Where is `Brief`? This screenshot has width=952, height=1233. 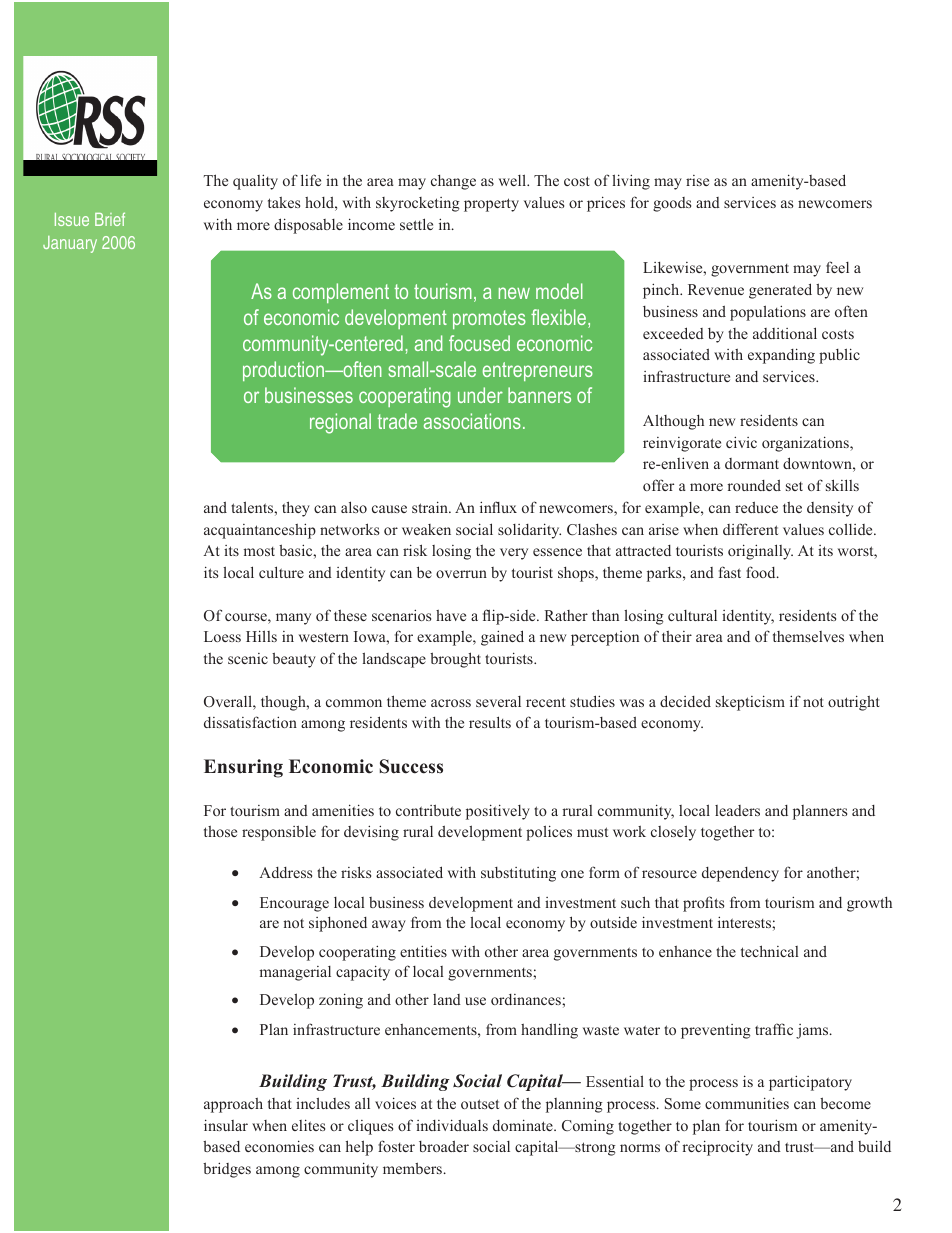 Brief is located at coordinates (110, 219).
